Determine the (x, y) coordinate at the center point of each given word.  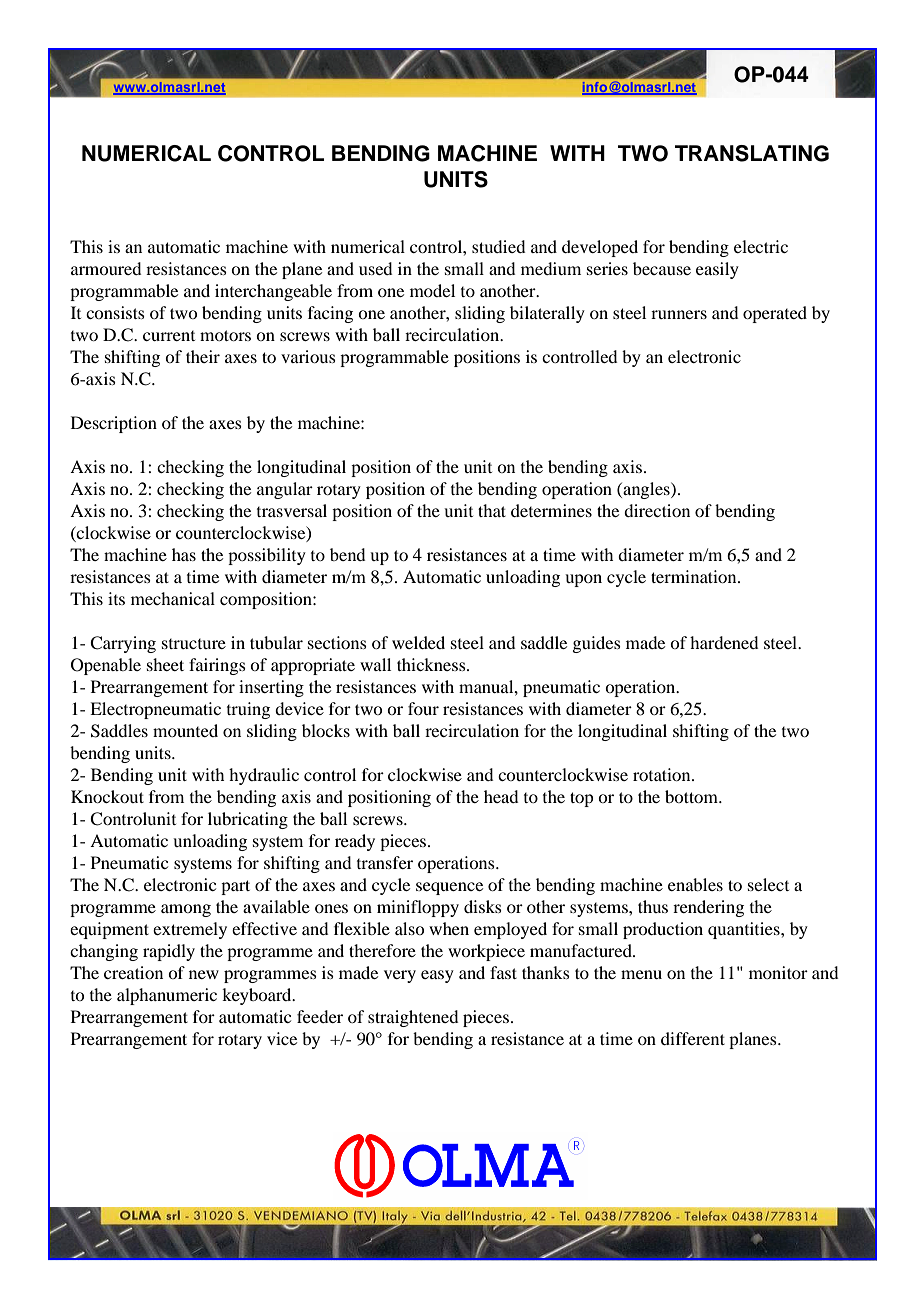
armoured (106, 268)
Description (114, 424)
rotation (663, 774)
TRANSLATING (752, 153)
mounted (185, 730)
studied (498, 246)
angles (646, 490)
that (492, 510)
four (423, 708)
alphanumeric (167, 996)
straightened (413, 1018)
